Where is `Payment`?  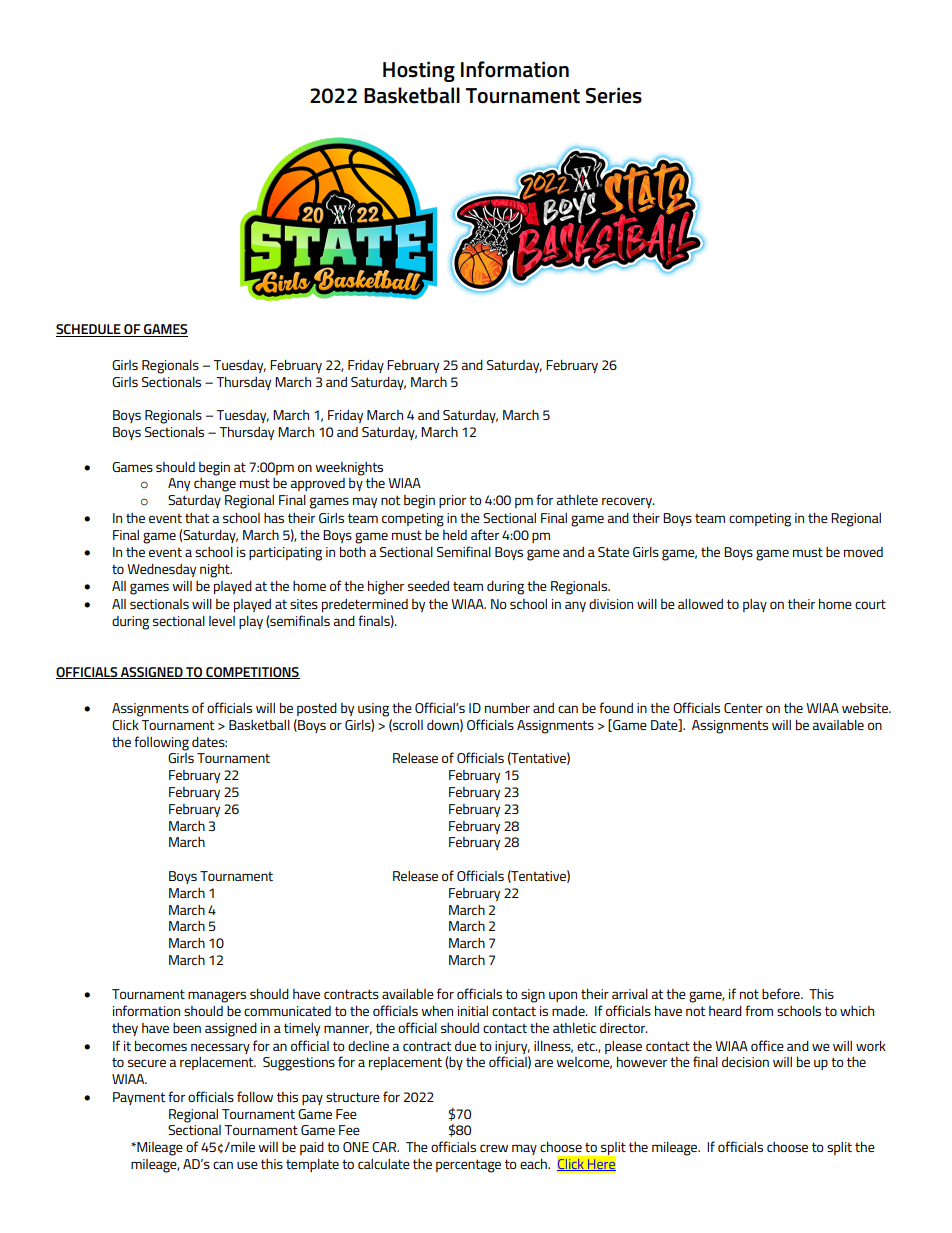
Payment is located at coordinates (139, 1098).
